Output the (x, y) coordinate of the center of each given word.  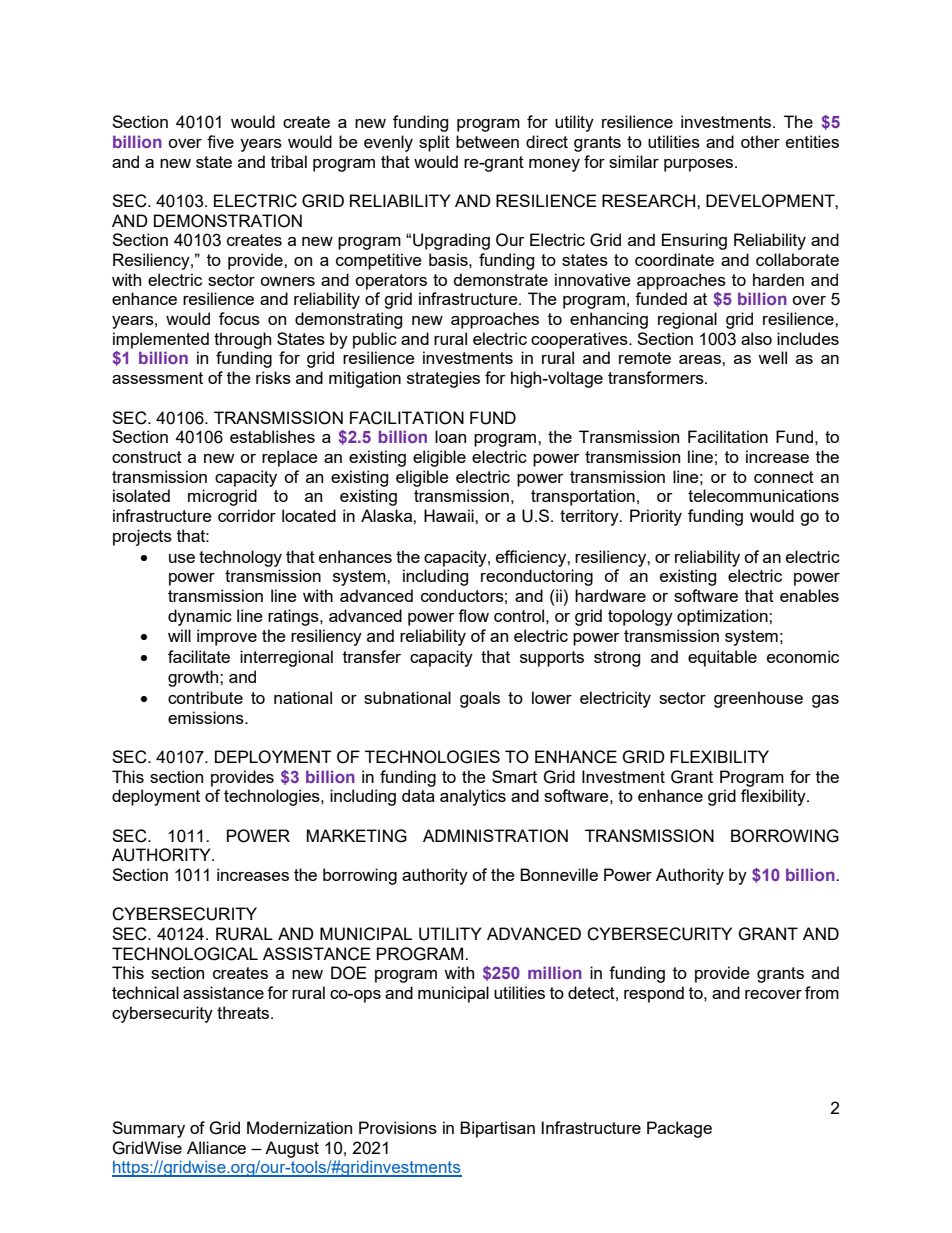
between (487, 141)
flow (473, 615)
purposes (700, 165)
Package (679, 1129)
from (822, 992)
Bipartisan (497, 1129)
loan (450, 436)
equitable (722, 658)
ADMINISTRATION (495, 836)
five (220, 141)
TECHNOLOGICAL (185, 954)
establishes (272, 436)
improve (227, 637)
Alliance (216, 1147)
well (772, 357)
